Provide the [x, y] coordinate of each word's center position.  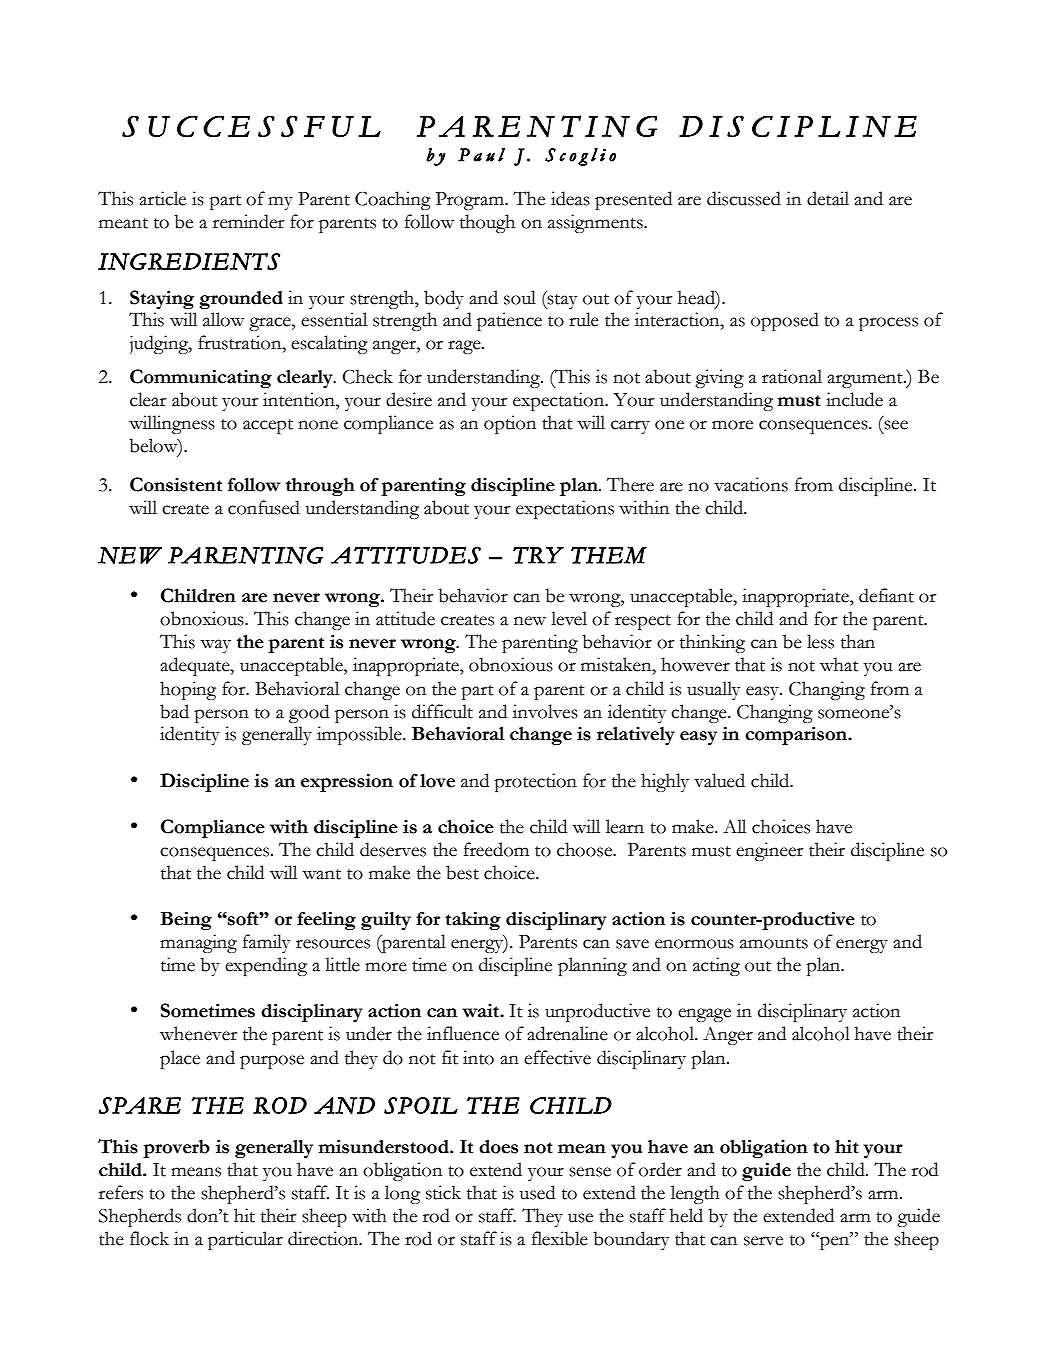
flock [149, 1238]
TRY [538, 555]
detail [828, 198]
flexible [560, 1238]
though [487, 223]
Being [186, 921]
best [462, 872]
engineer [770, 851]
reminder [249, 221]
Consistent [176, 484]
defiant [886, 595]
